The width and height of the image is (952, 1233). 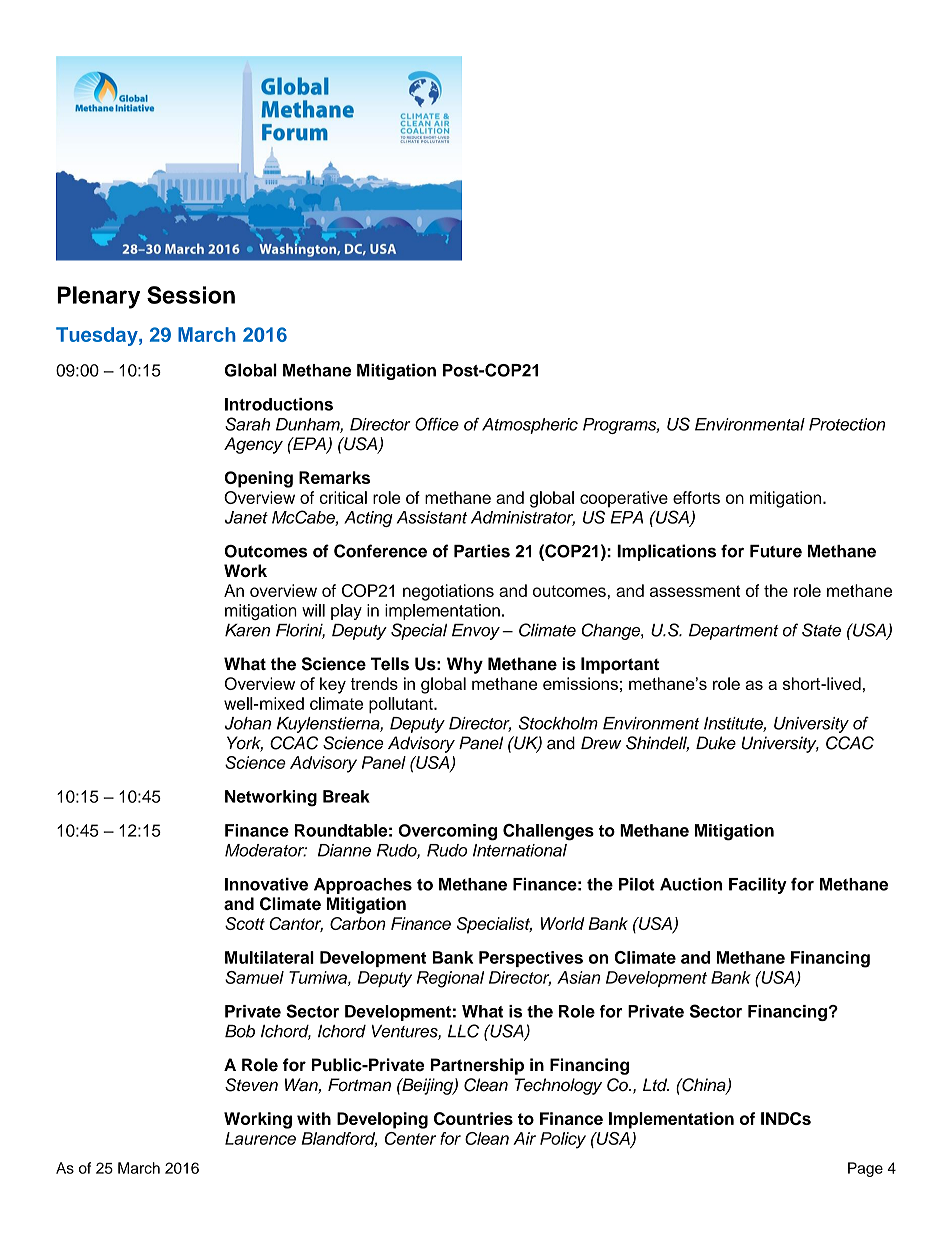 I want to click on Facility, so click(x=758, y=886).
